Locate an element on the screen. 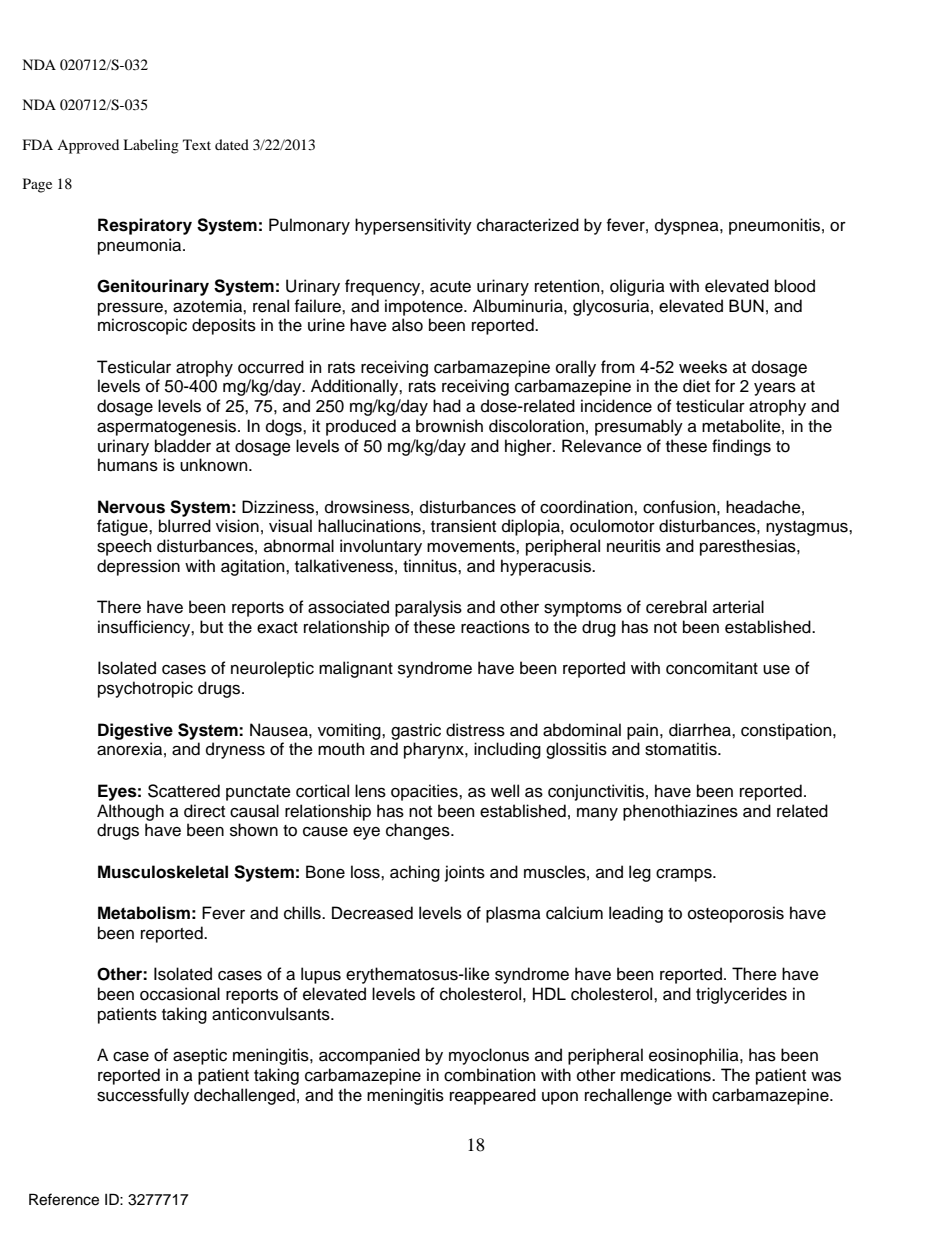 Image resolution: width=952 pixels, height=1233 pixels. Labeling is located at coordinates (151, 146).
